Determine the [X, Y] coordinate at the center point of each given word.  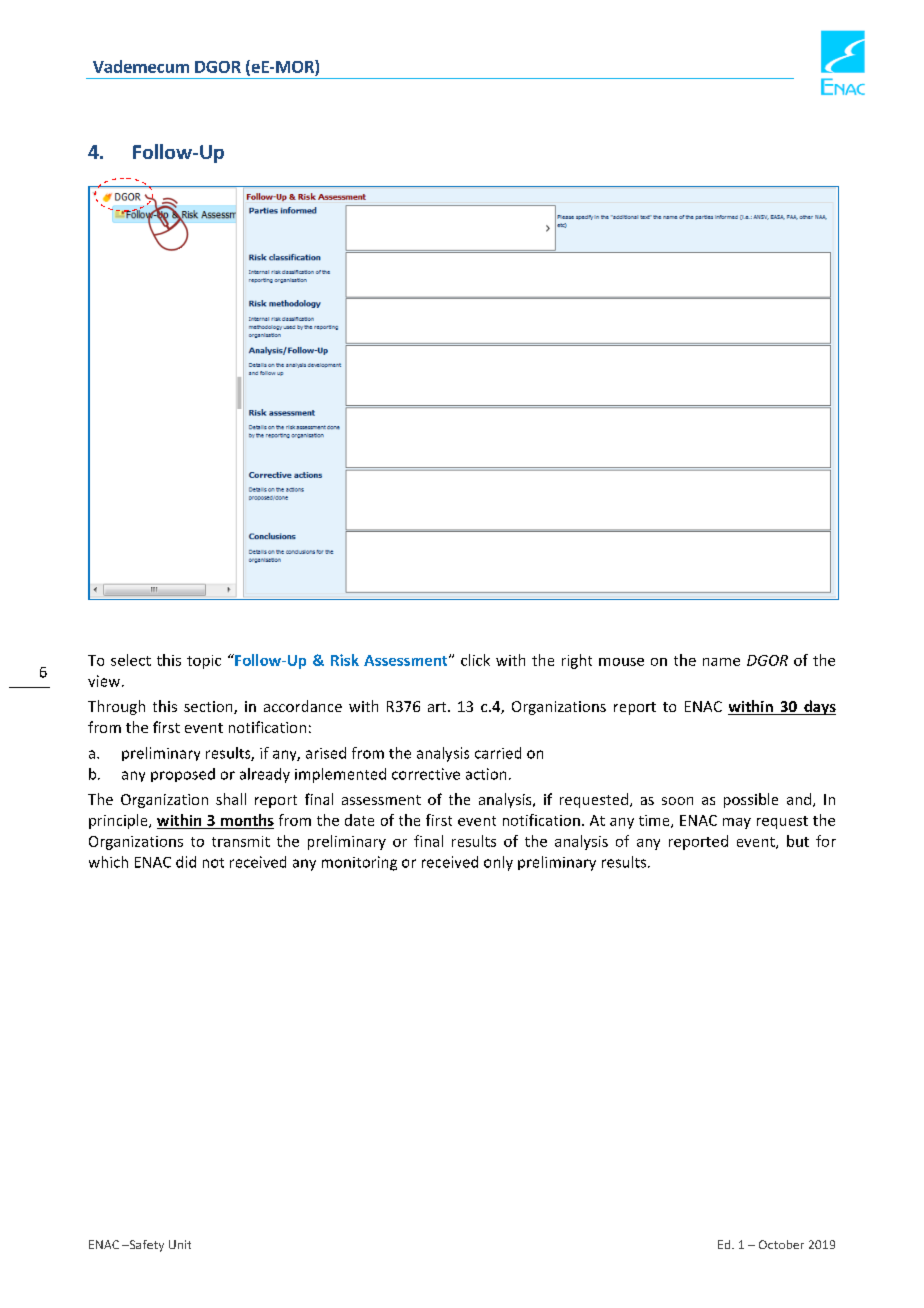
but [798, 841]
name [721, 662]
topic [204, 662]
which [108, 862]
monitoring [359, 863]
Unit [180, 1244]
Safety [145, 1246]
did [186, 862]
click [475, 660]
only [498, 863]
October [781, 1244]
